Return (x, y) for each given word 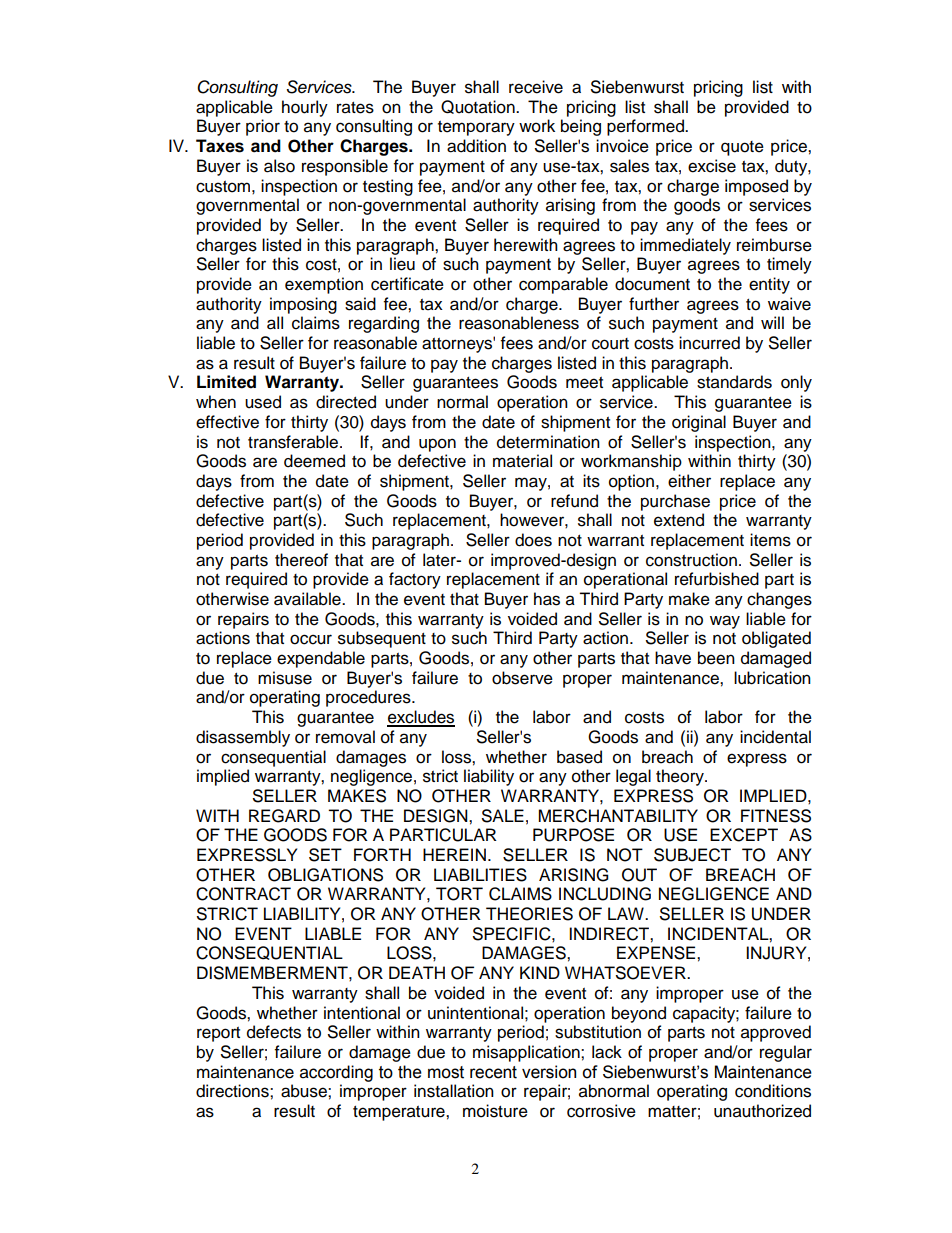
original (699, 423)
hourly (305, 108)
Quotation (479, 107)
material (522, 461)
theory (681, 777)
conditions (773, 1091)
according (336, 1073)
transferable (294, 442)
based (579, 757)
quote (742, 148)
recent (493, 1072)
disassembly (243, 738)
